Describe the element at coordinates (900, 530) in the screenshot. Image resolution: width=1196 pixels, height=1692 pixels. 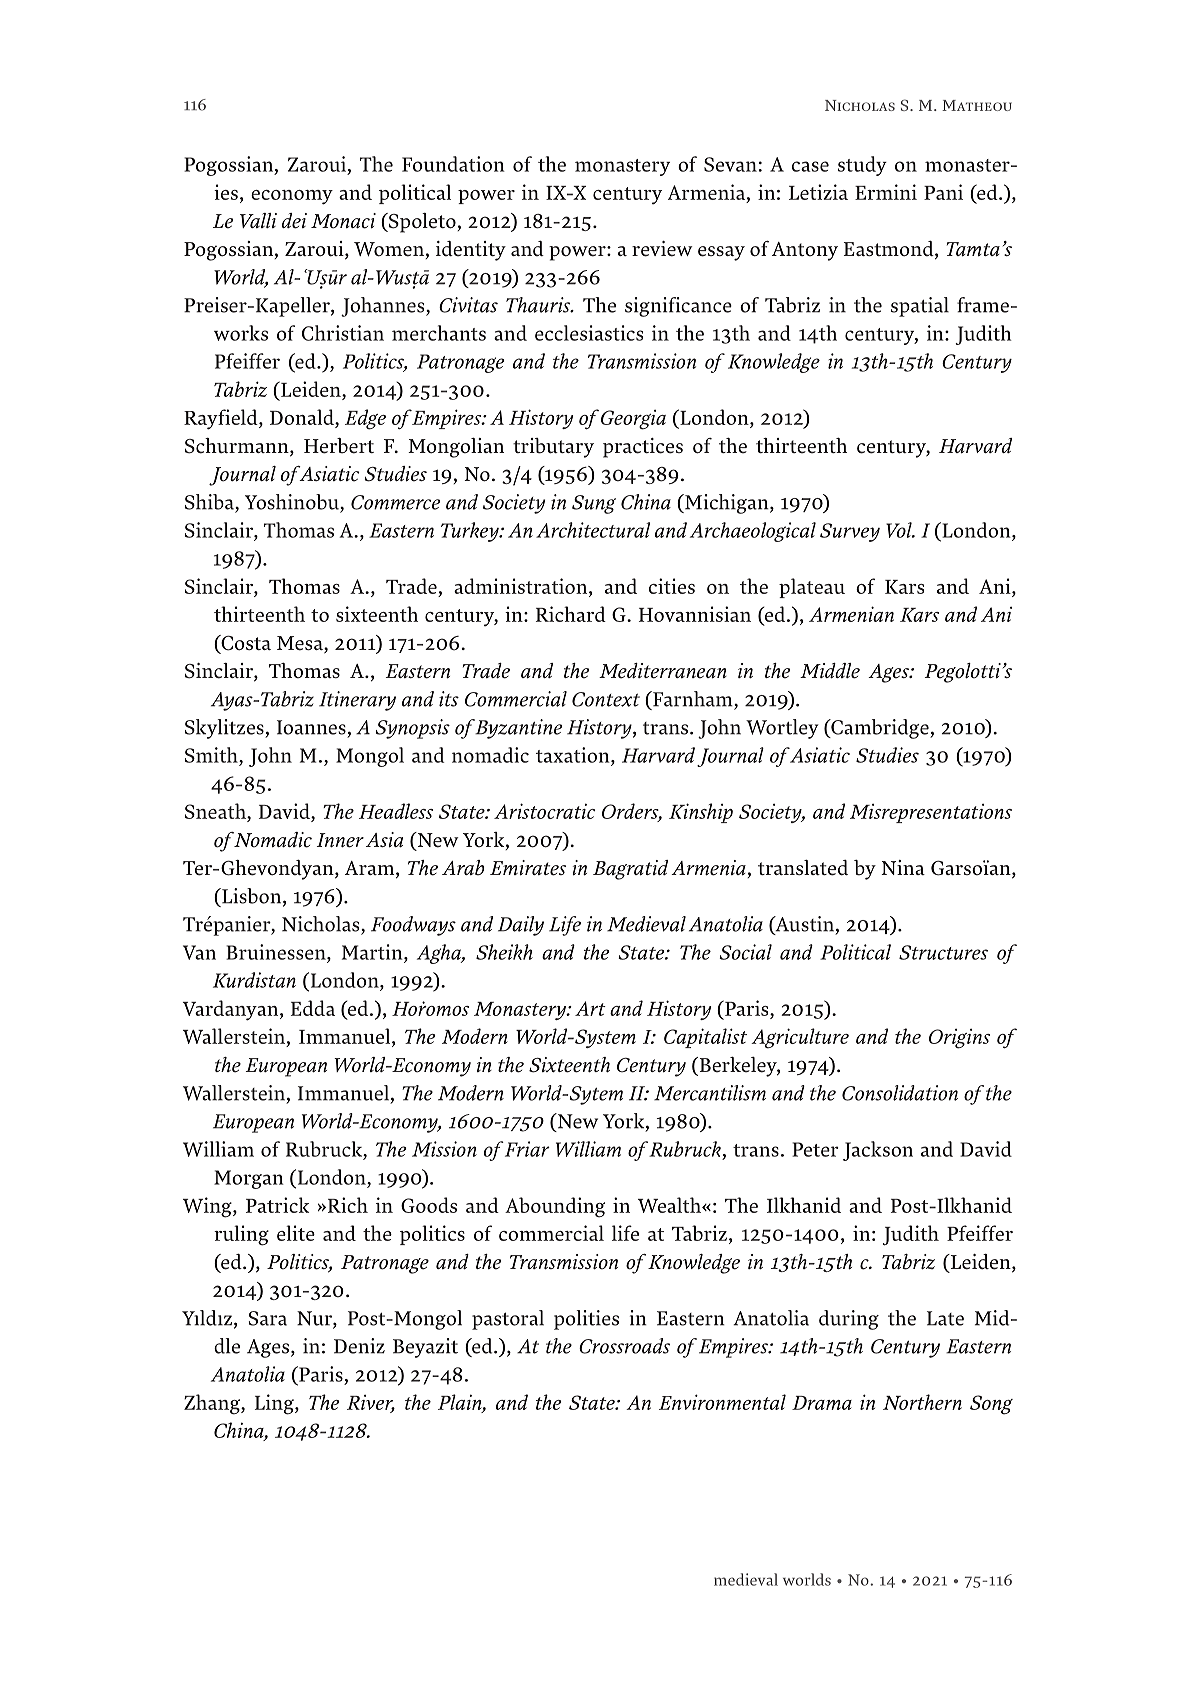
I see `Vol` at that location.
